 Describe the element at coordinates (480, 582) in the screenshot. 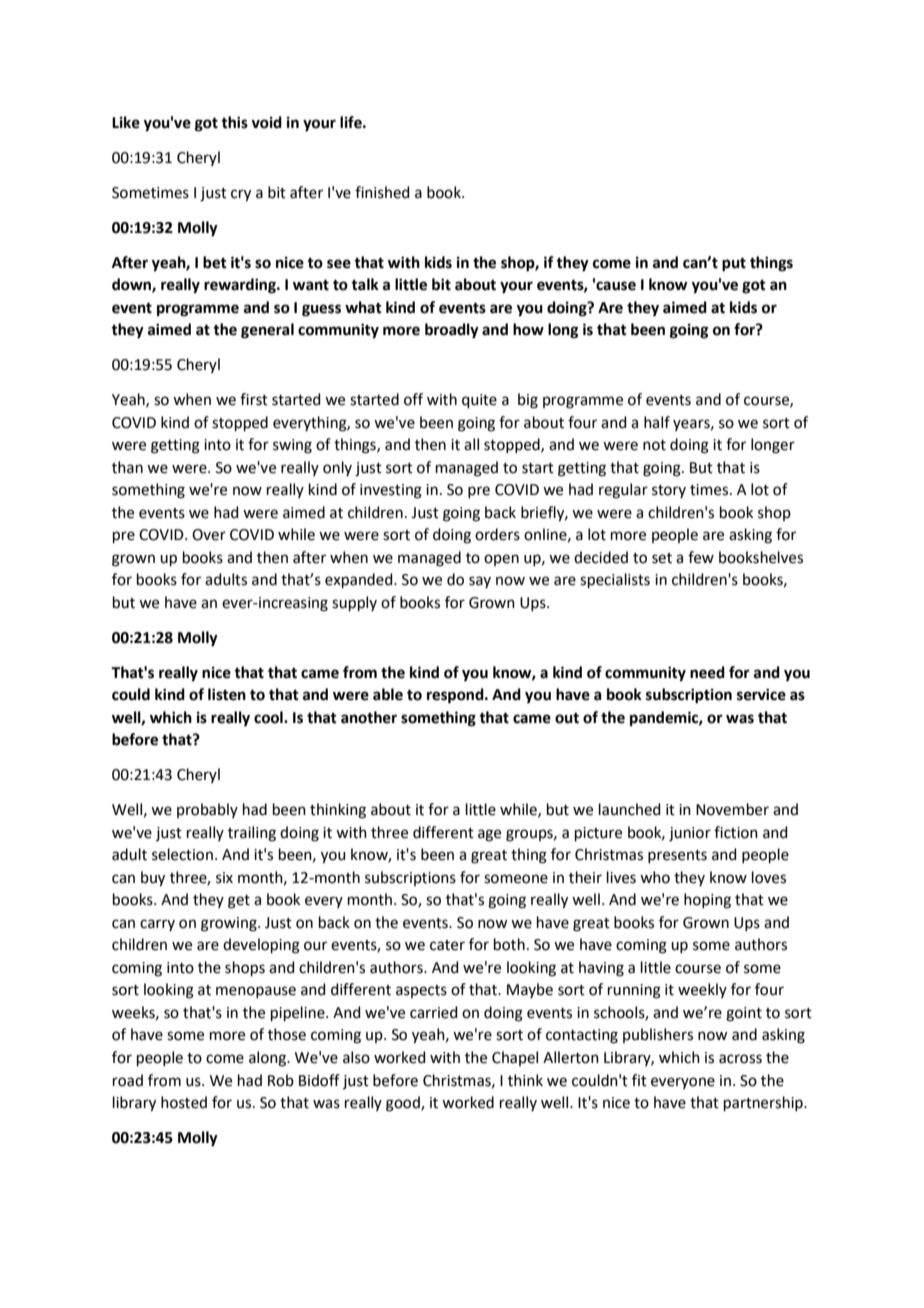

I see `say` at that location.
